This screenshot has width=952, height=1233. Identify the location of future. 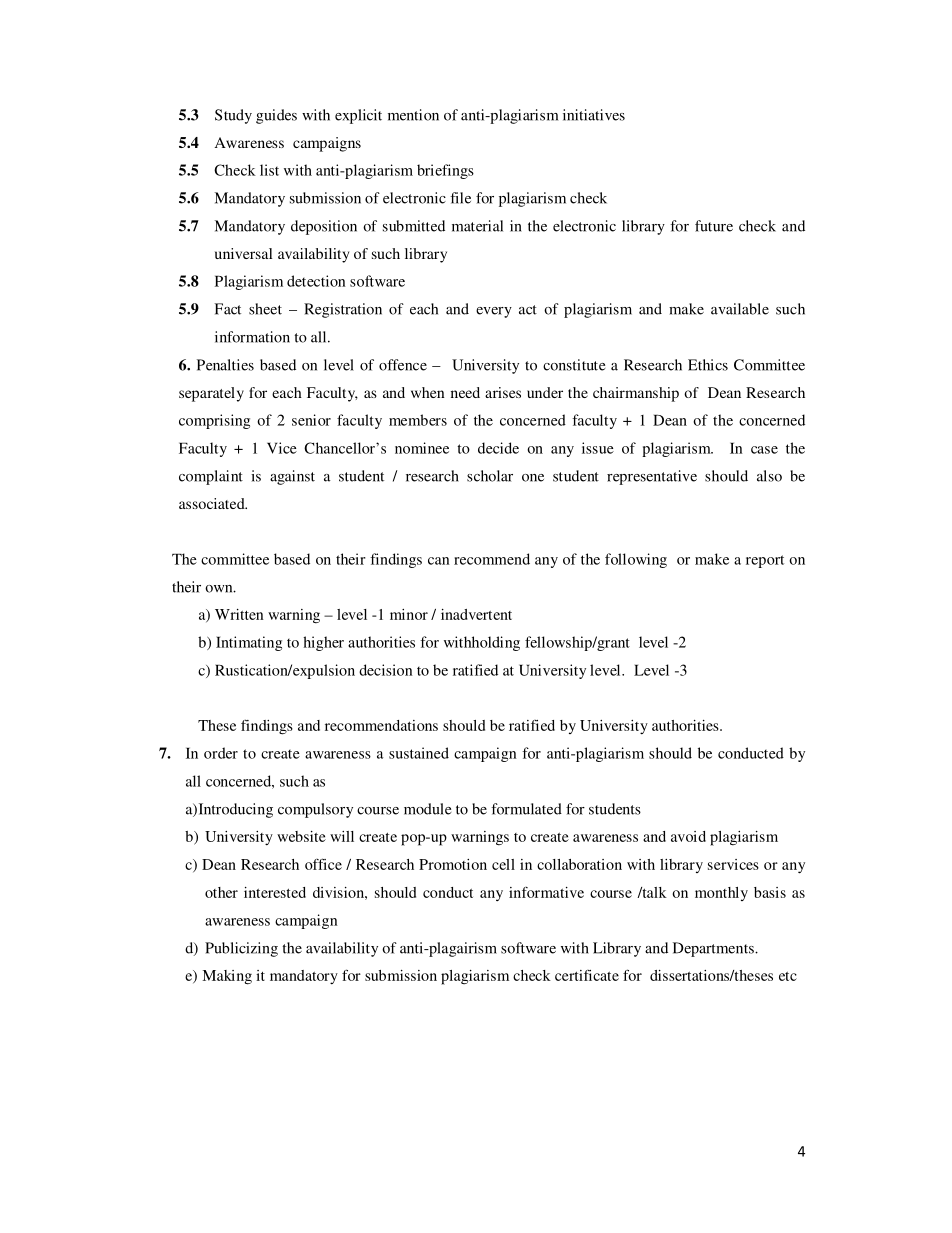
(714, 226).
